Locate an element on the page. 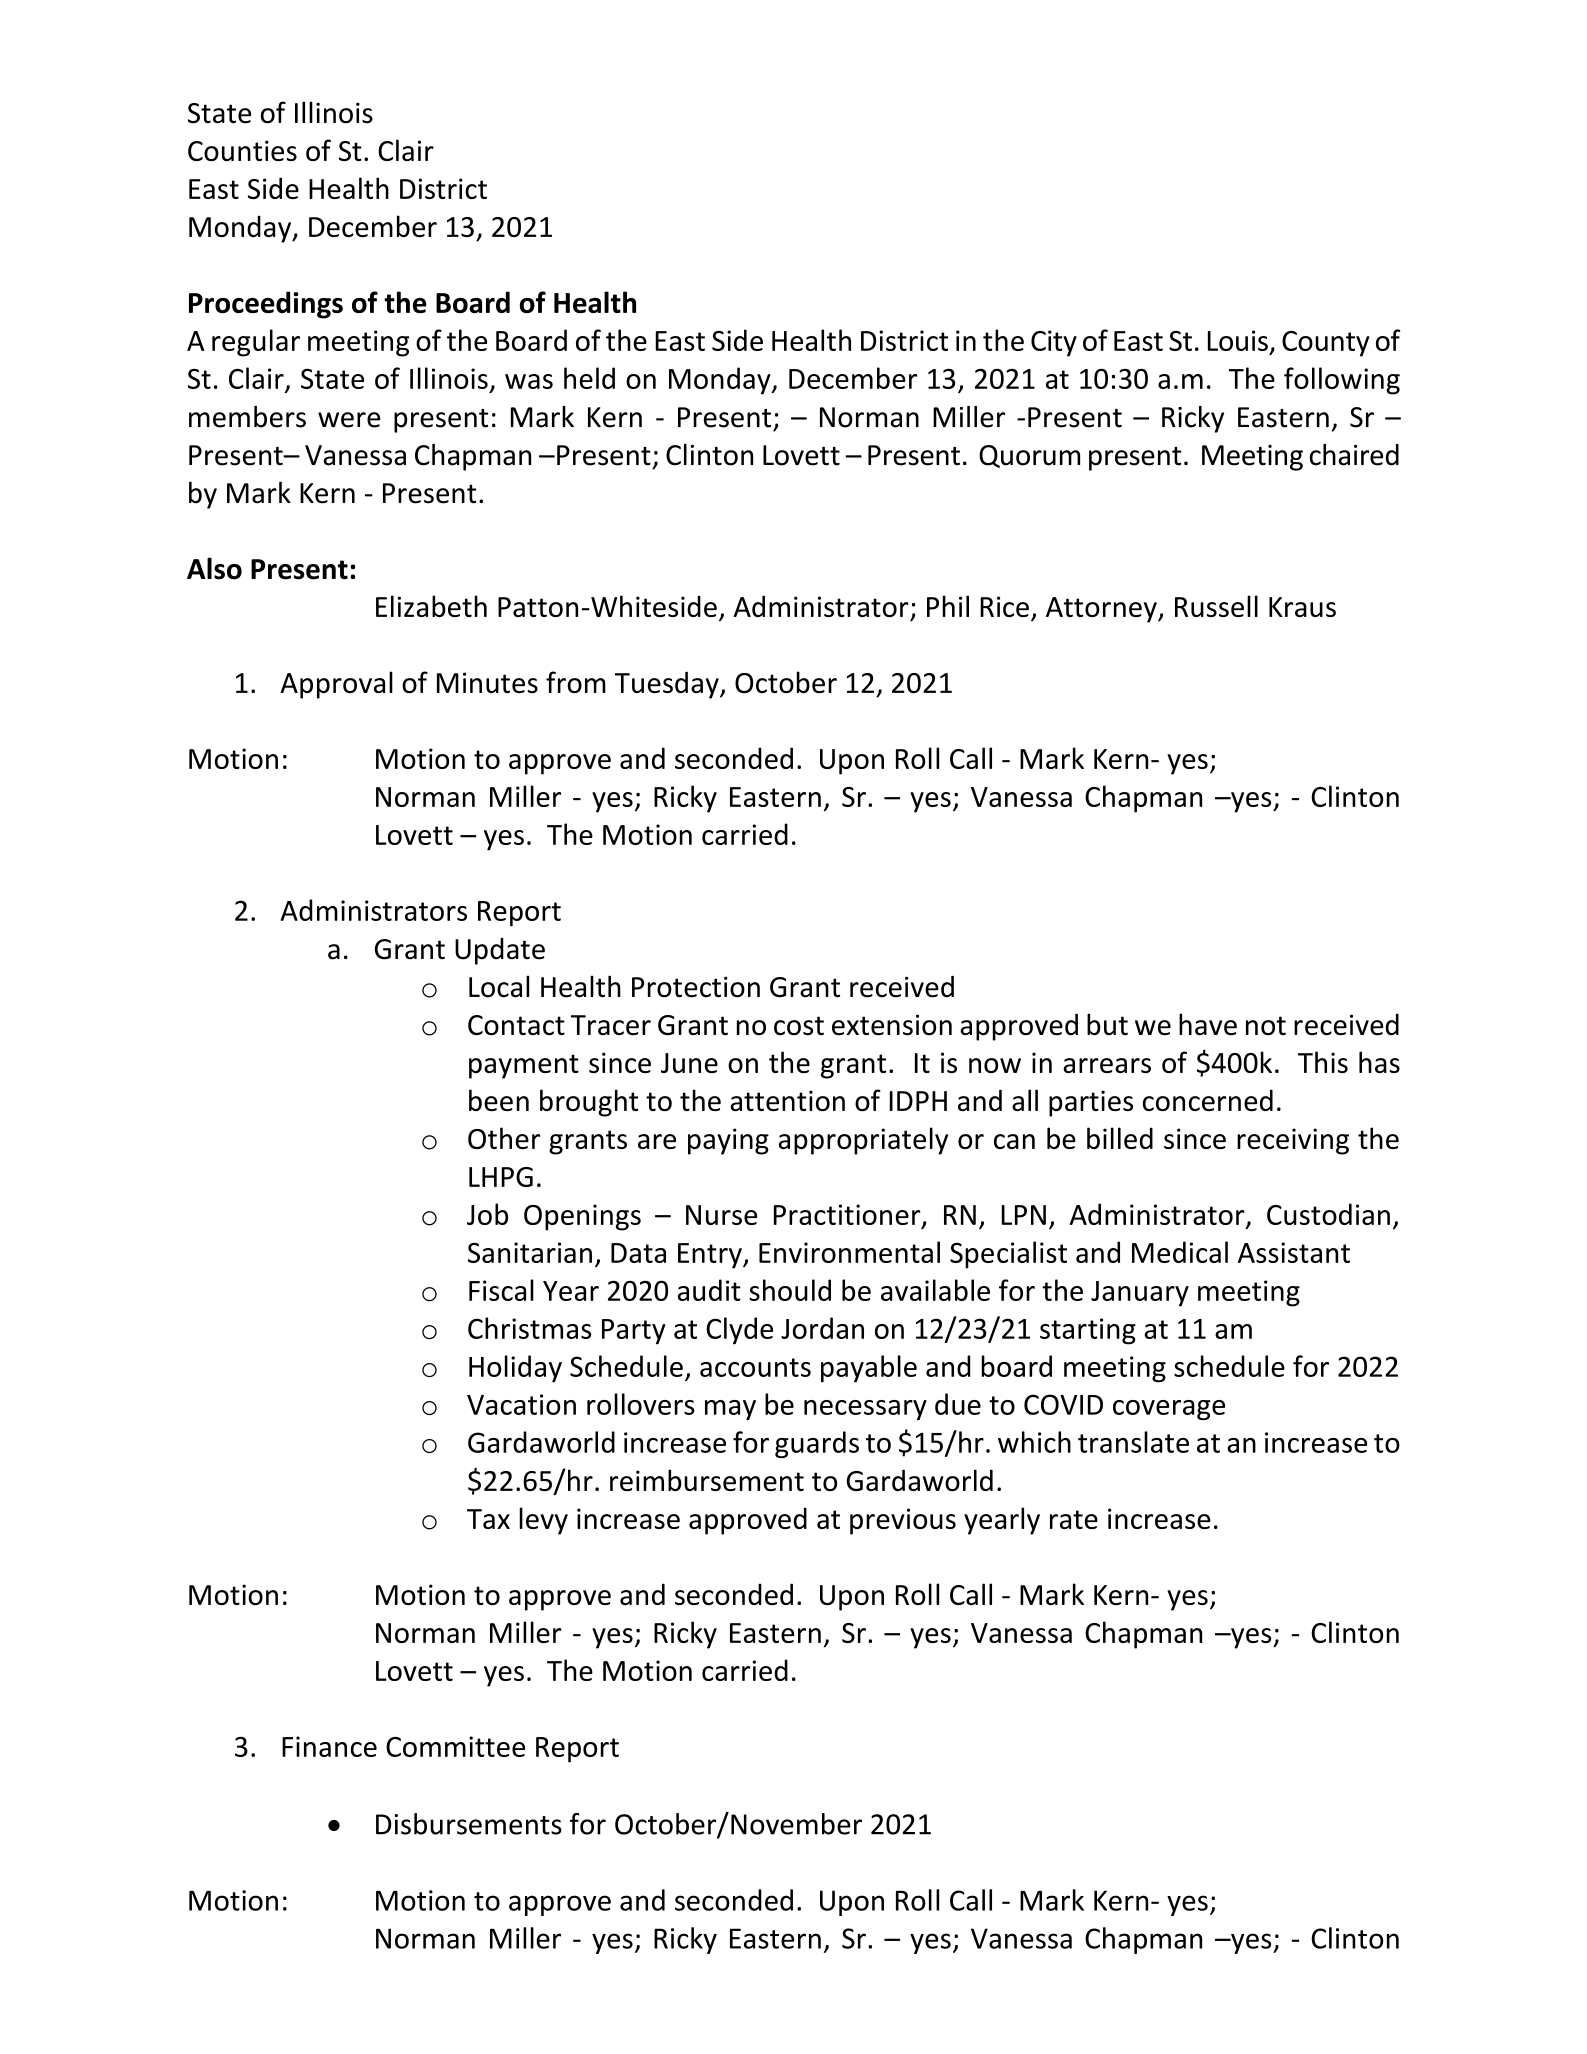 The width and height of the page is (1587, 2054). not is located at coordinates (1266, 1025).
